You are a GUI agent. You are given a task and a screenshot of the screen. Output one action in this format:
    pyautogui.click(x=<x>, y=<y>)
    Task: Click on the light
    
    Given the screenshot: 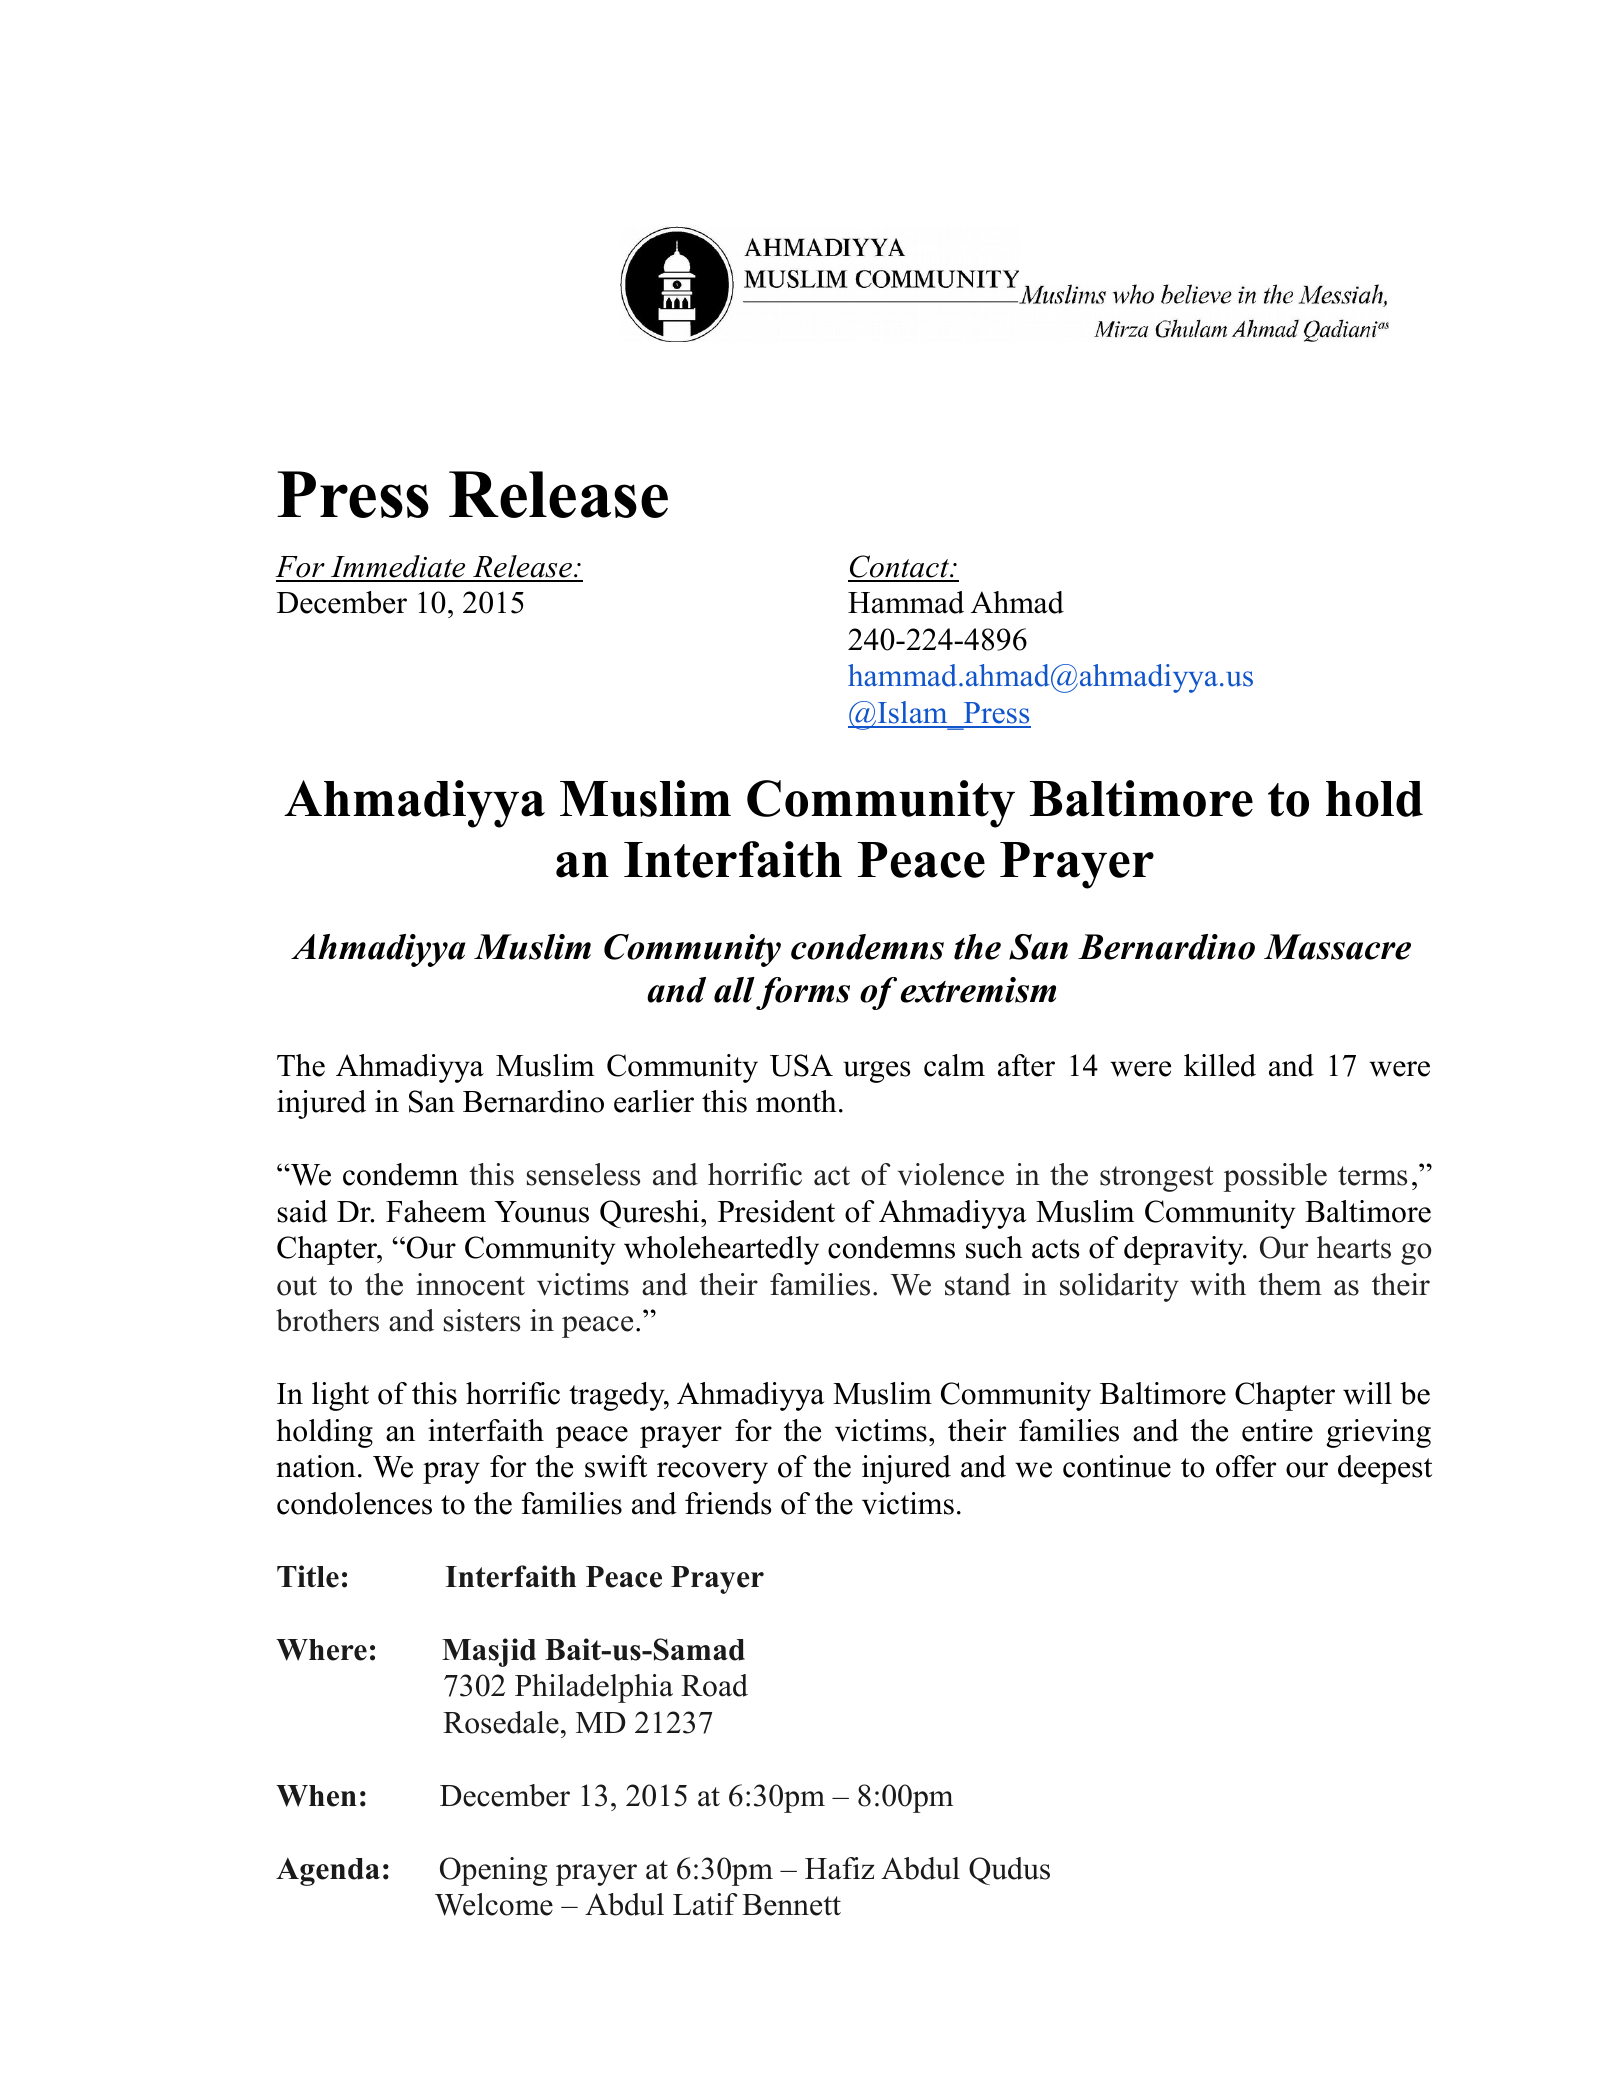 What is the action you would take?
    pyautogui.click(x=340, y=1396)
